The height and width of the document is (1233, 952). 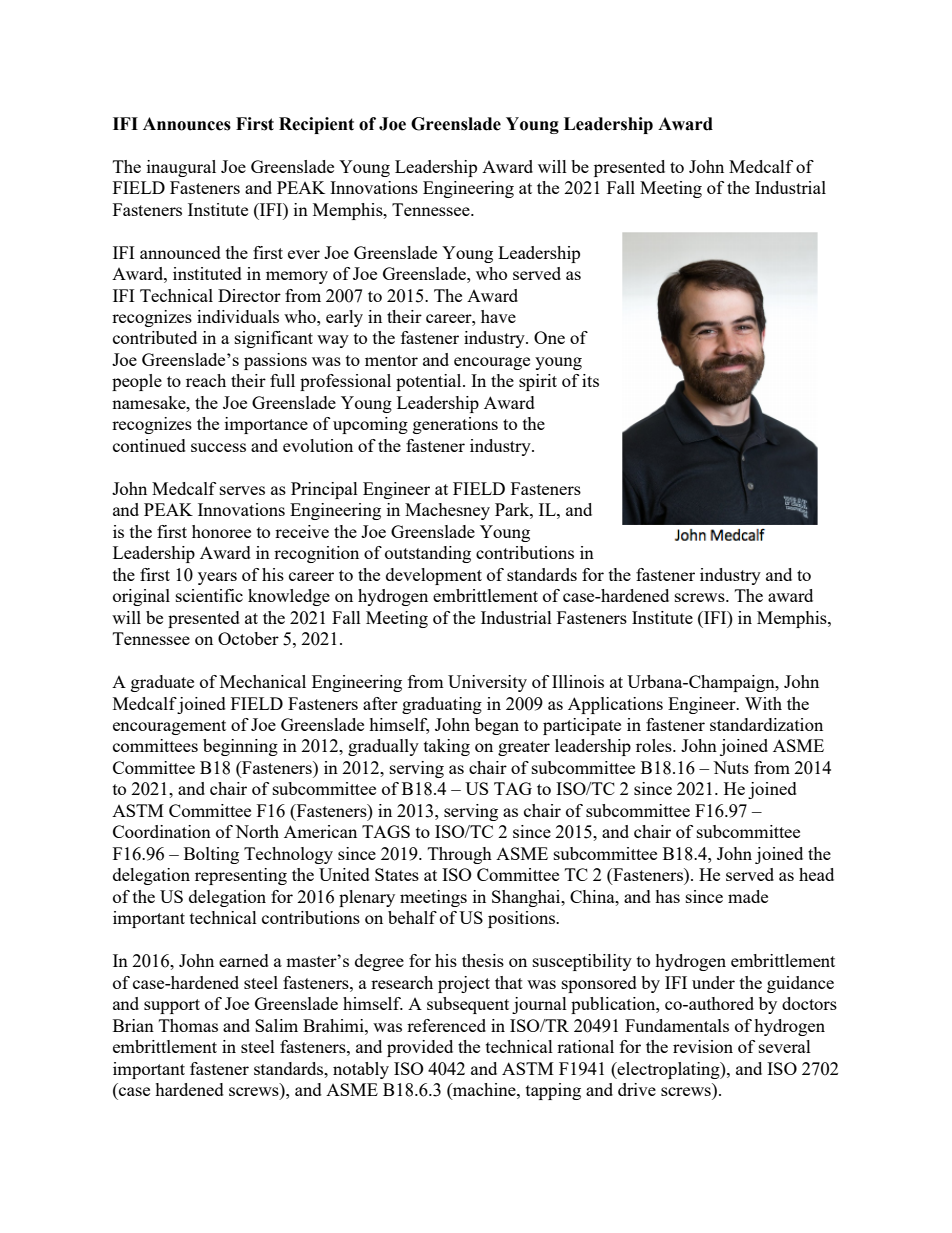 I want to click on success, so click(x=218, y=447).
